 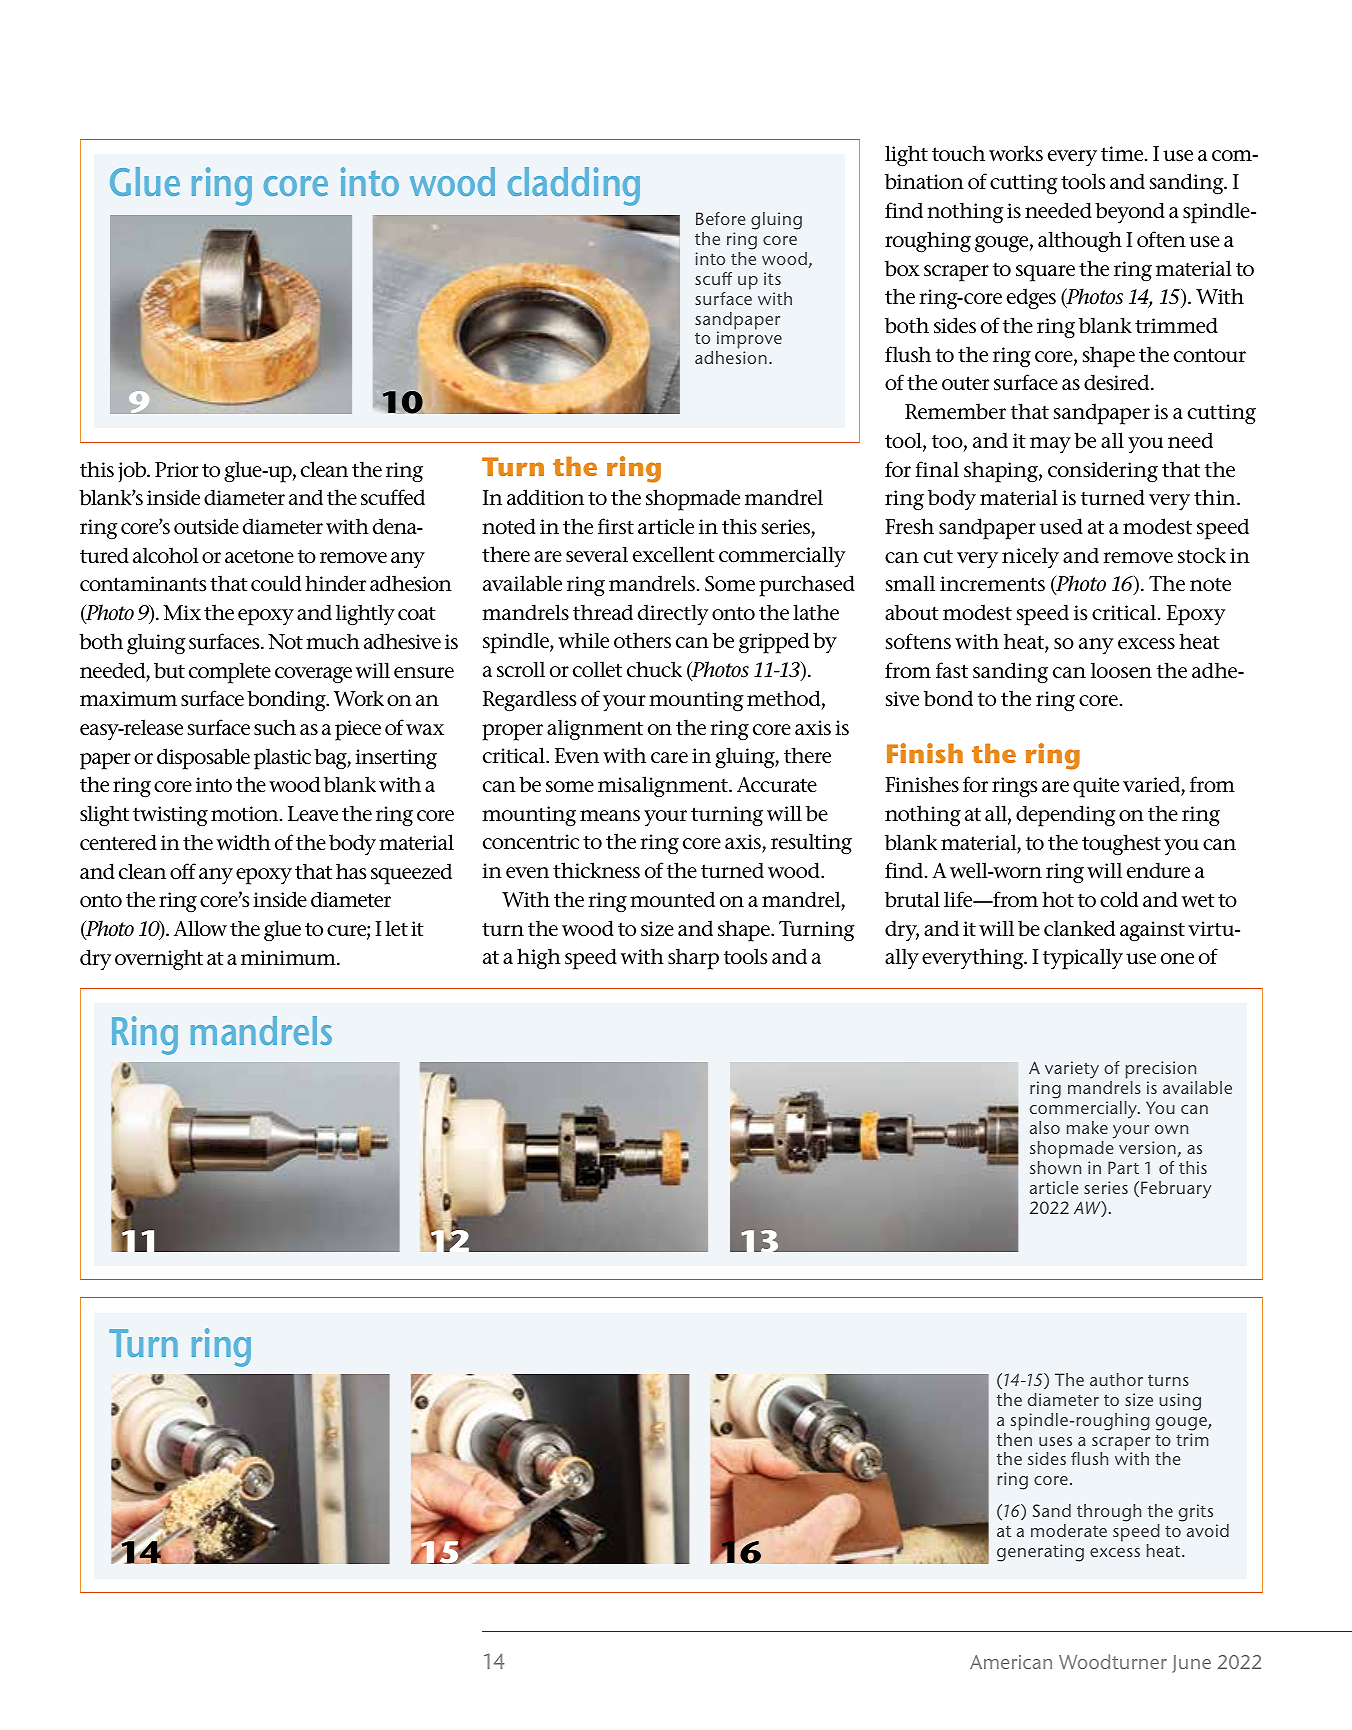 I want to click on excellent, so click(x=674, y=554).
